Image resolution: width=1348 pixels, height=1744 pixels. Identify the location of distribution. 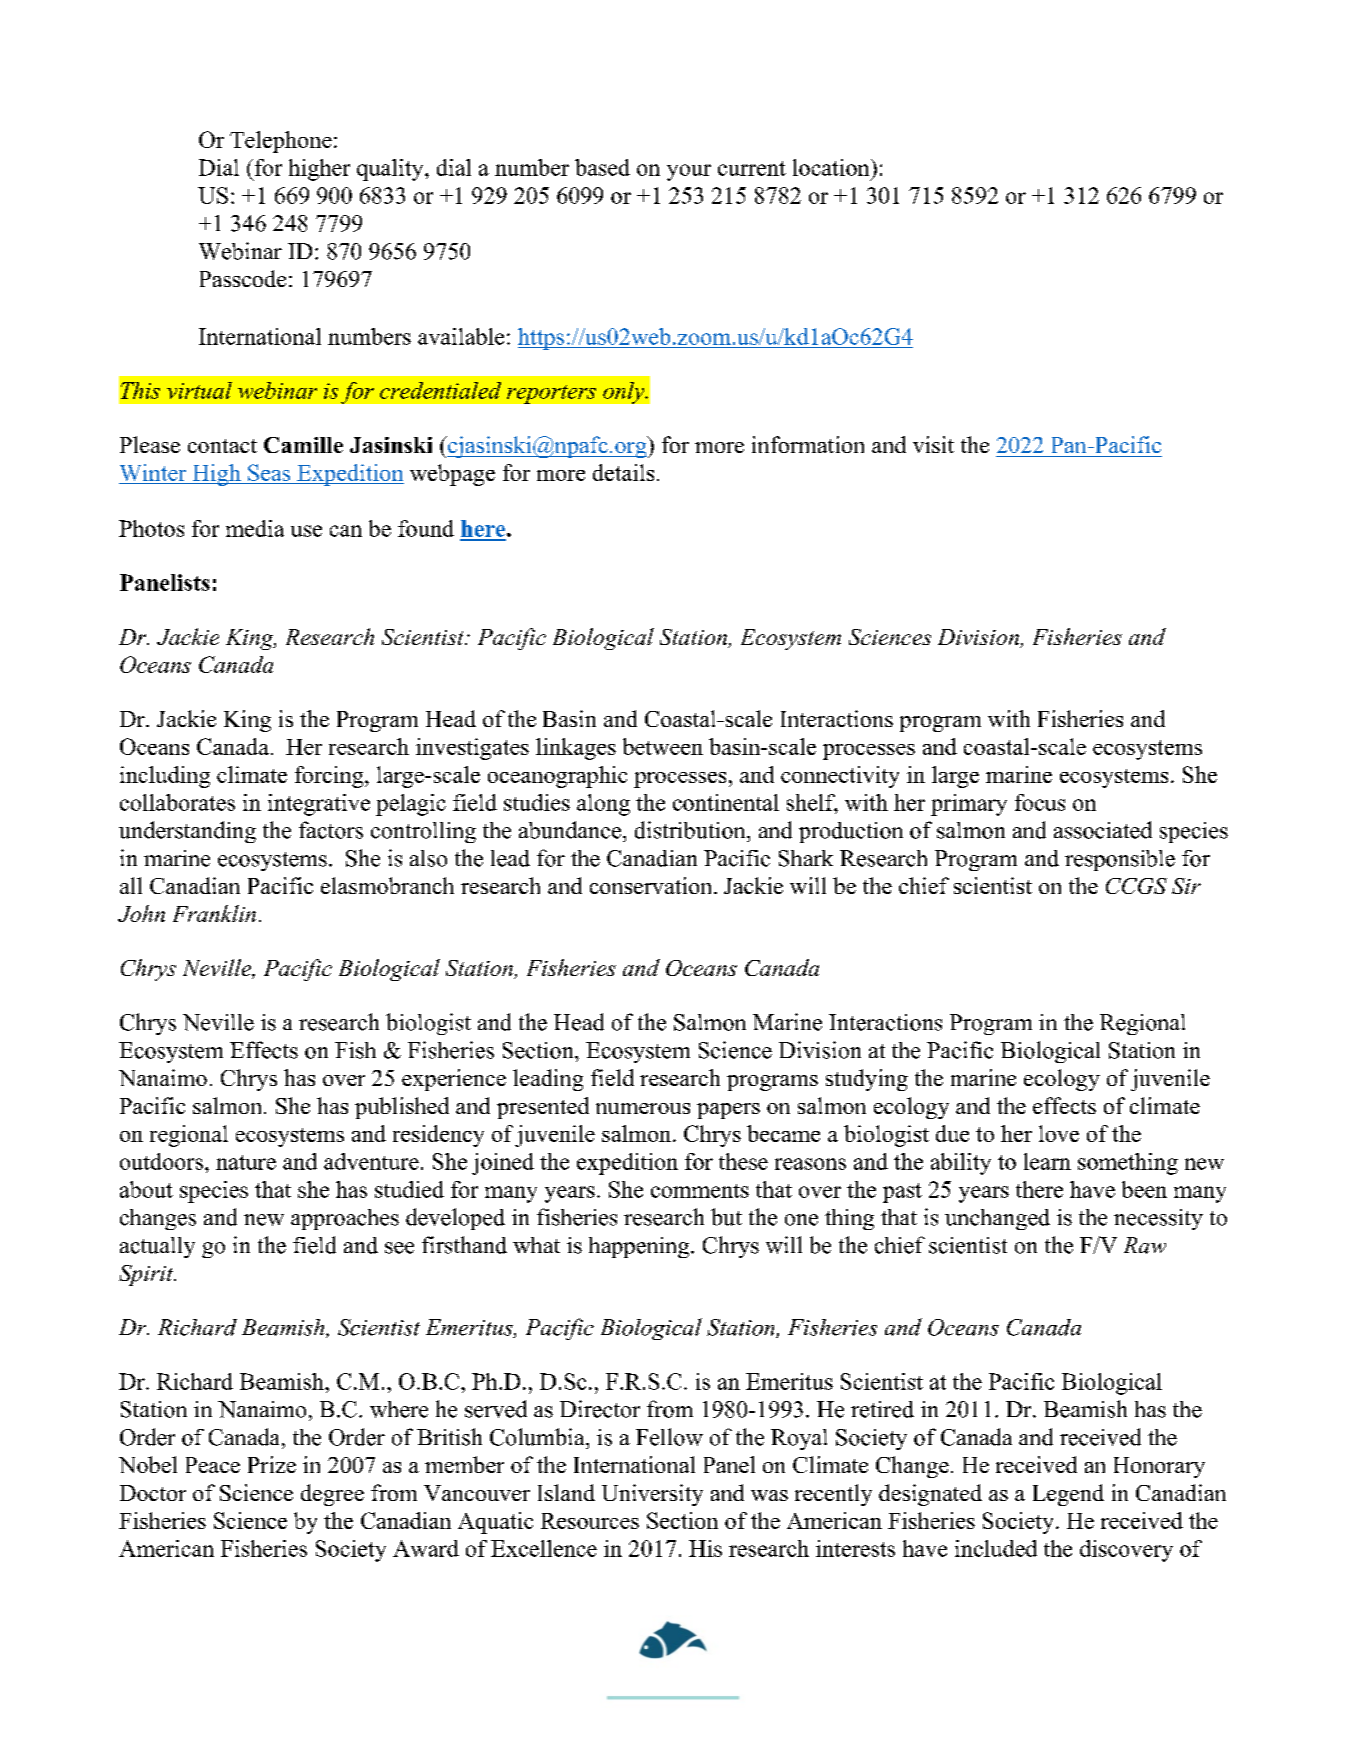
(691, 830).
